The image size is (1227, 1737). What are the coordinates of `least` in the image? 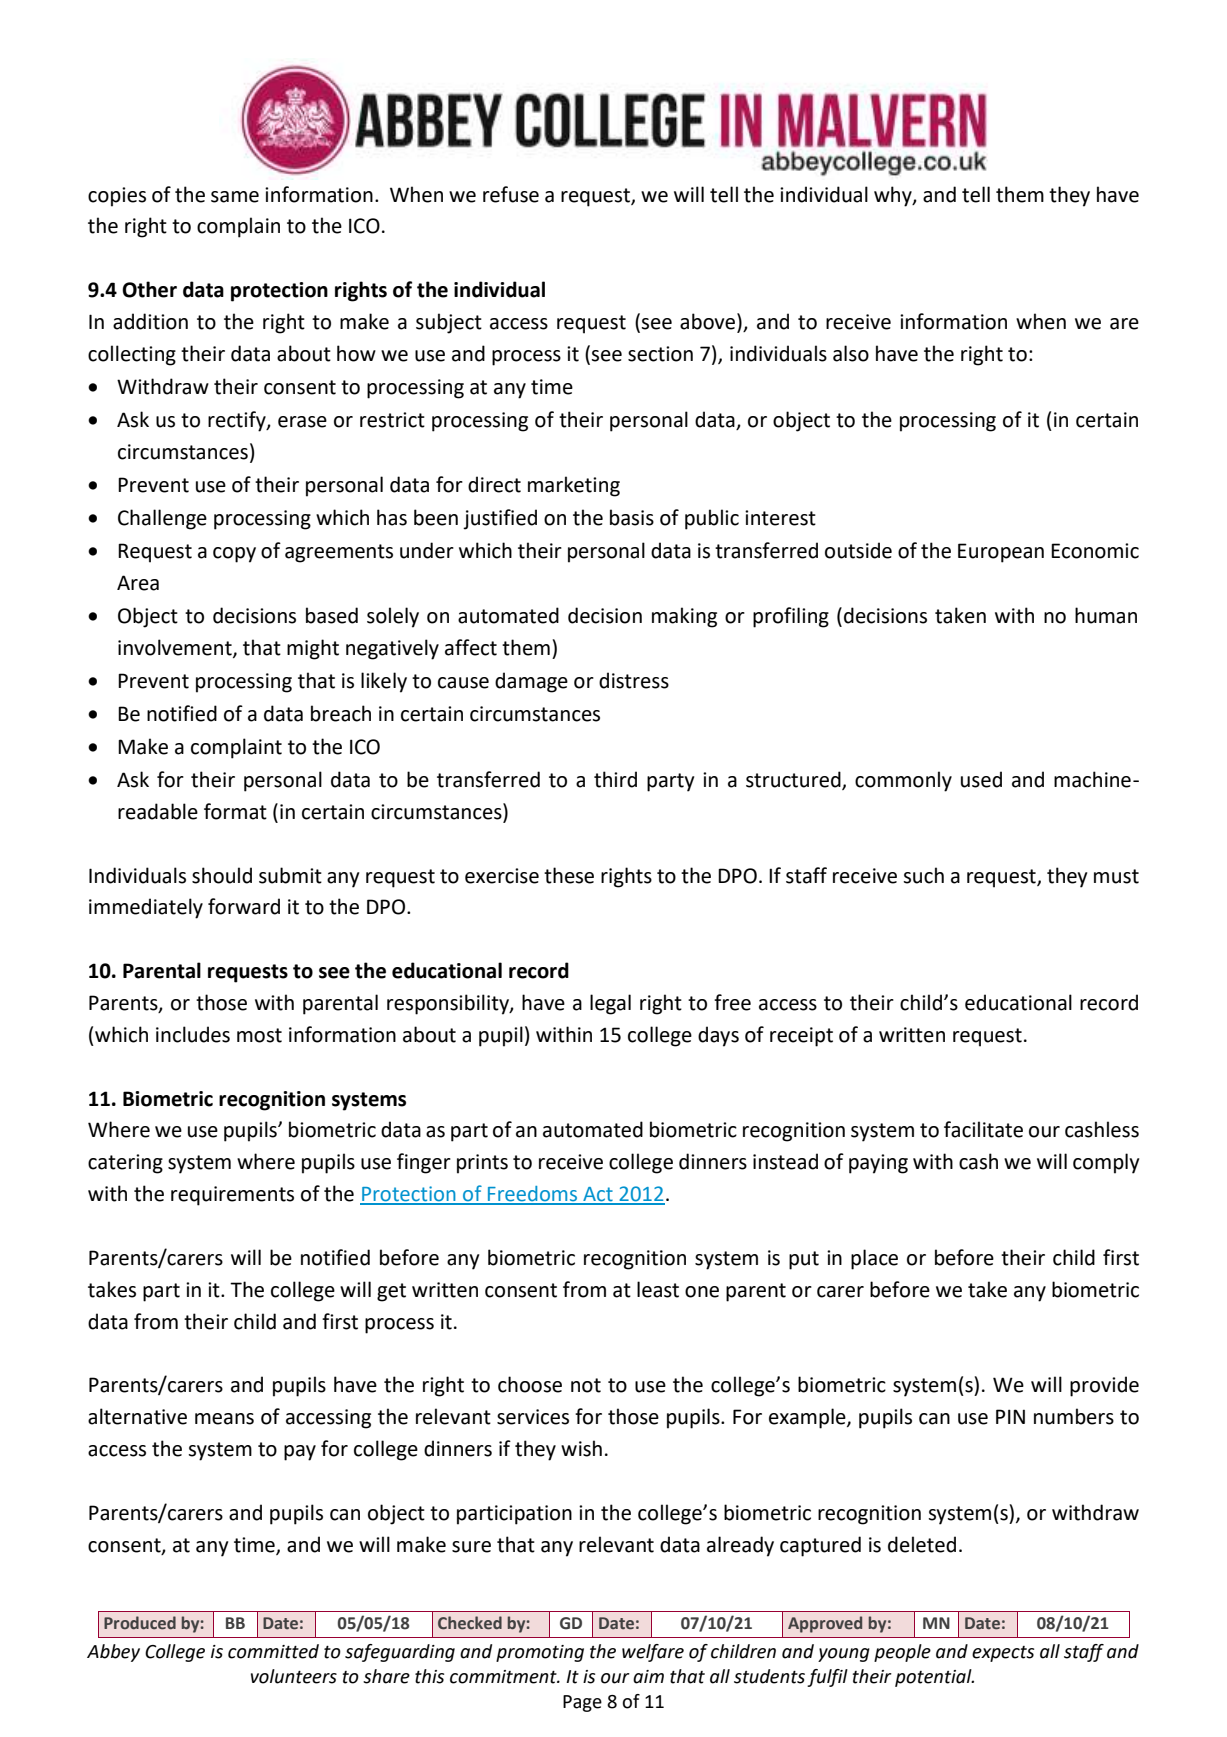 It's located at (658, 1289).
